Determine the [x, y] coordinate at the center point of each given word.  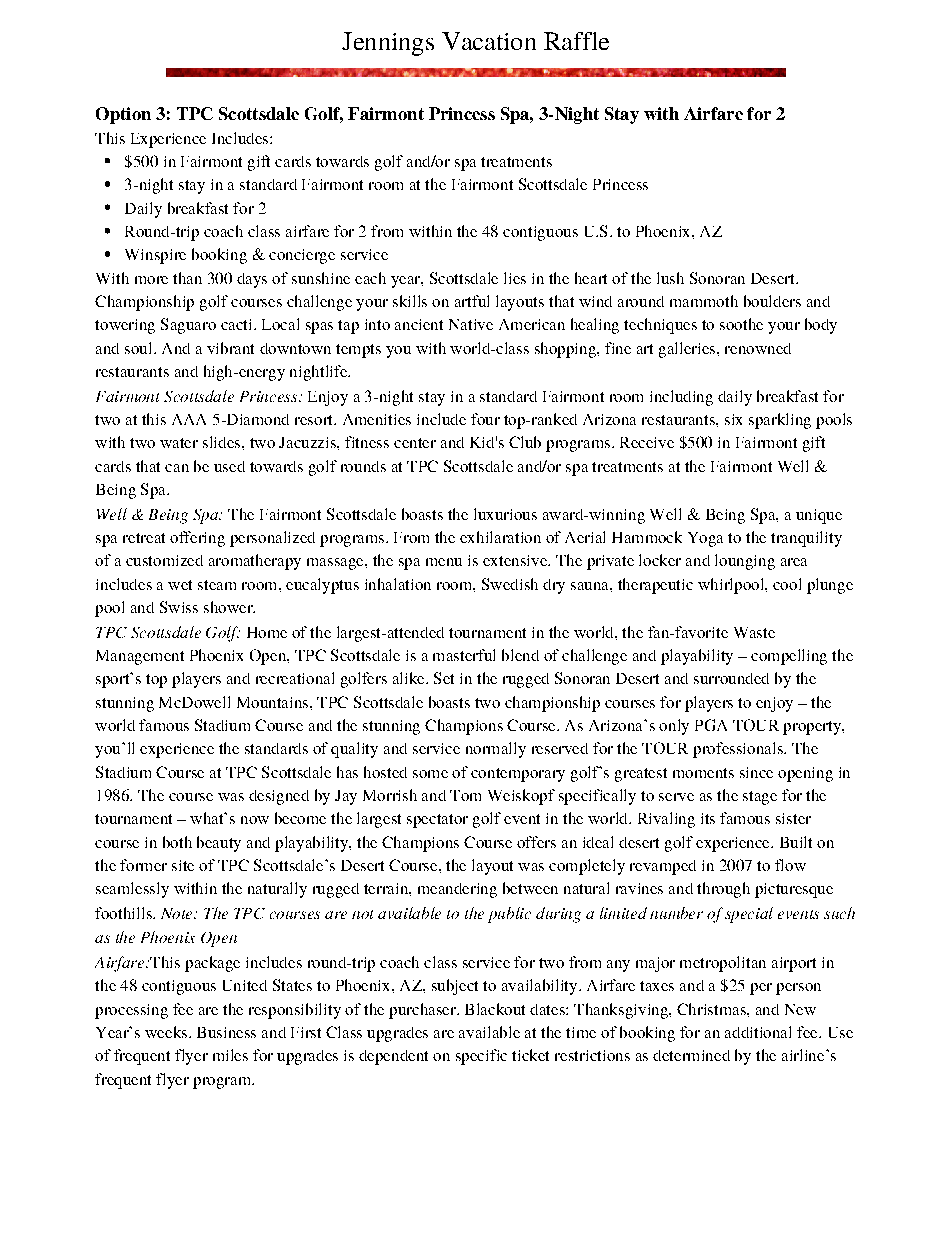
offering [197, 539]
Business [226, 1032]
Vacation [489, 41]
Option [123, 115]
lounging [745, 562]
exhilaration [500, 537]
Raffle [576, 41]
